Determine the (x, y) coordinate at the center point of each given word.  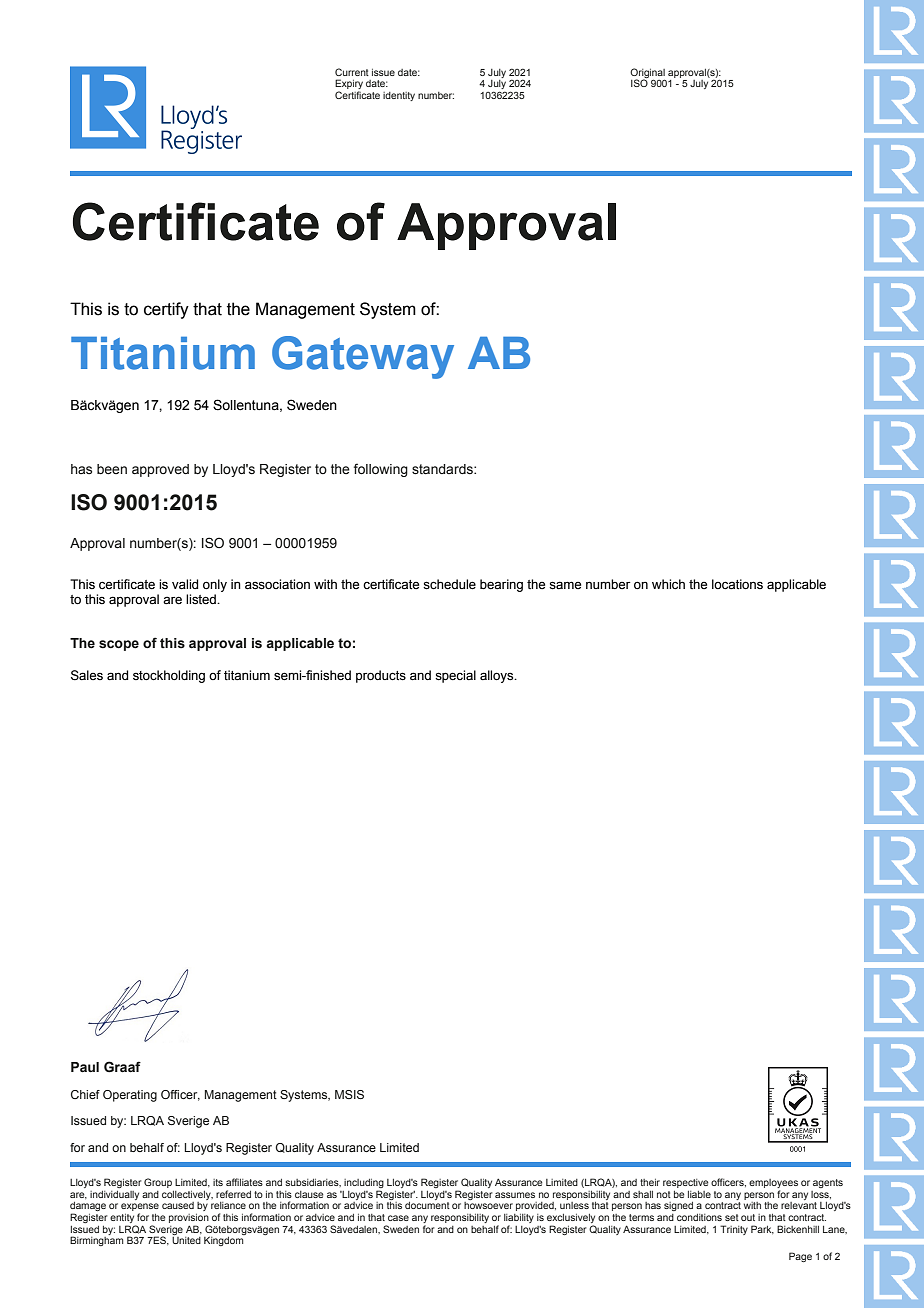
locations (737, 584)
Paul (85, 1067)
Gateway (363, 357)
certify (166, 310)
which (668, 584)
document (427, 1205)
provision (189, 1218)
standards (443, 469)
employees (773, 1185)
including (364, 1185)
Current (352, 72)
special (455, 676)
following (381, 470)
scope (119, 645)
